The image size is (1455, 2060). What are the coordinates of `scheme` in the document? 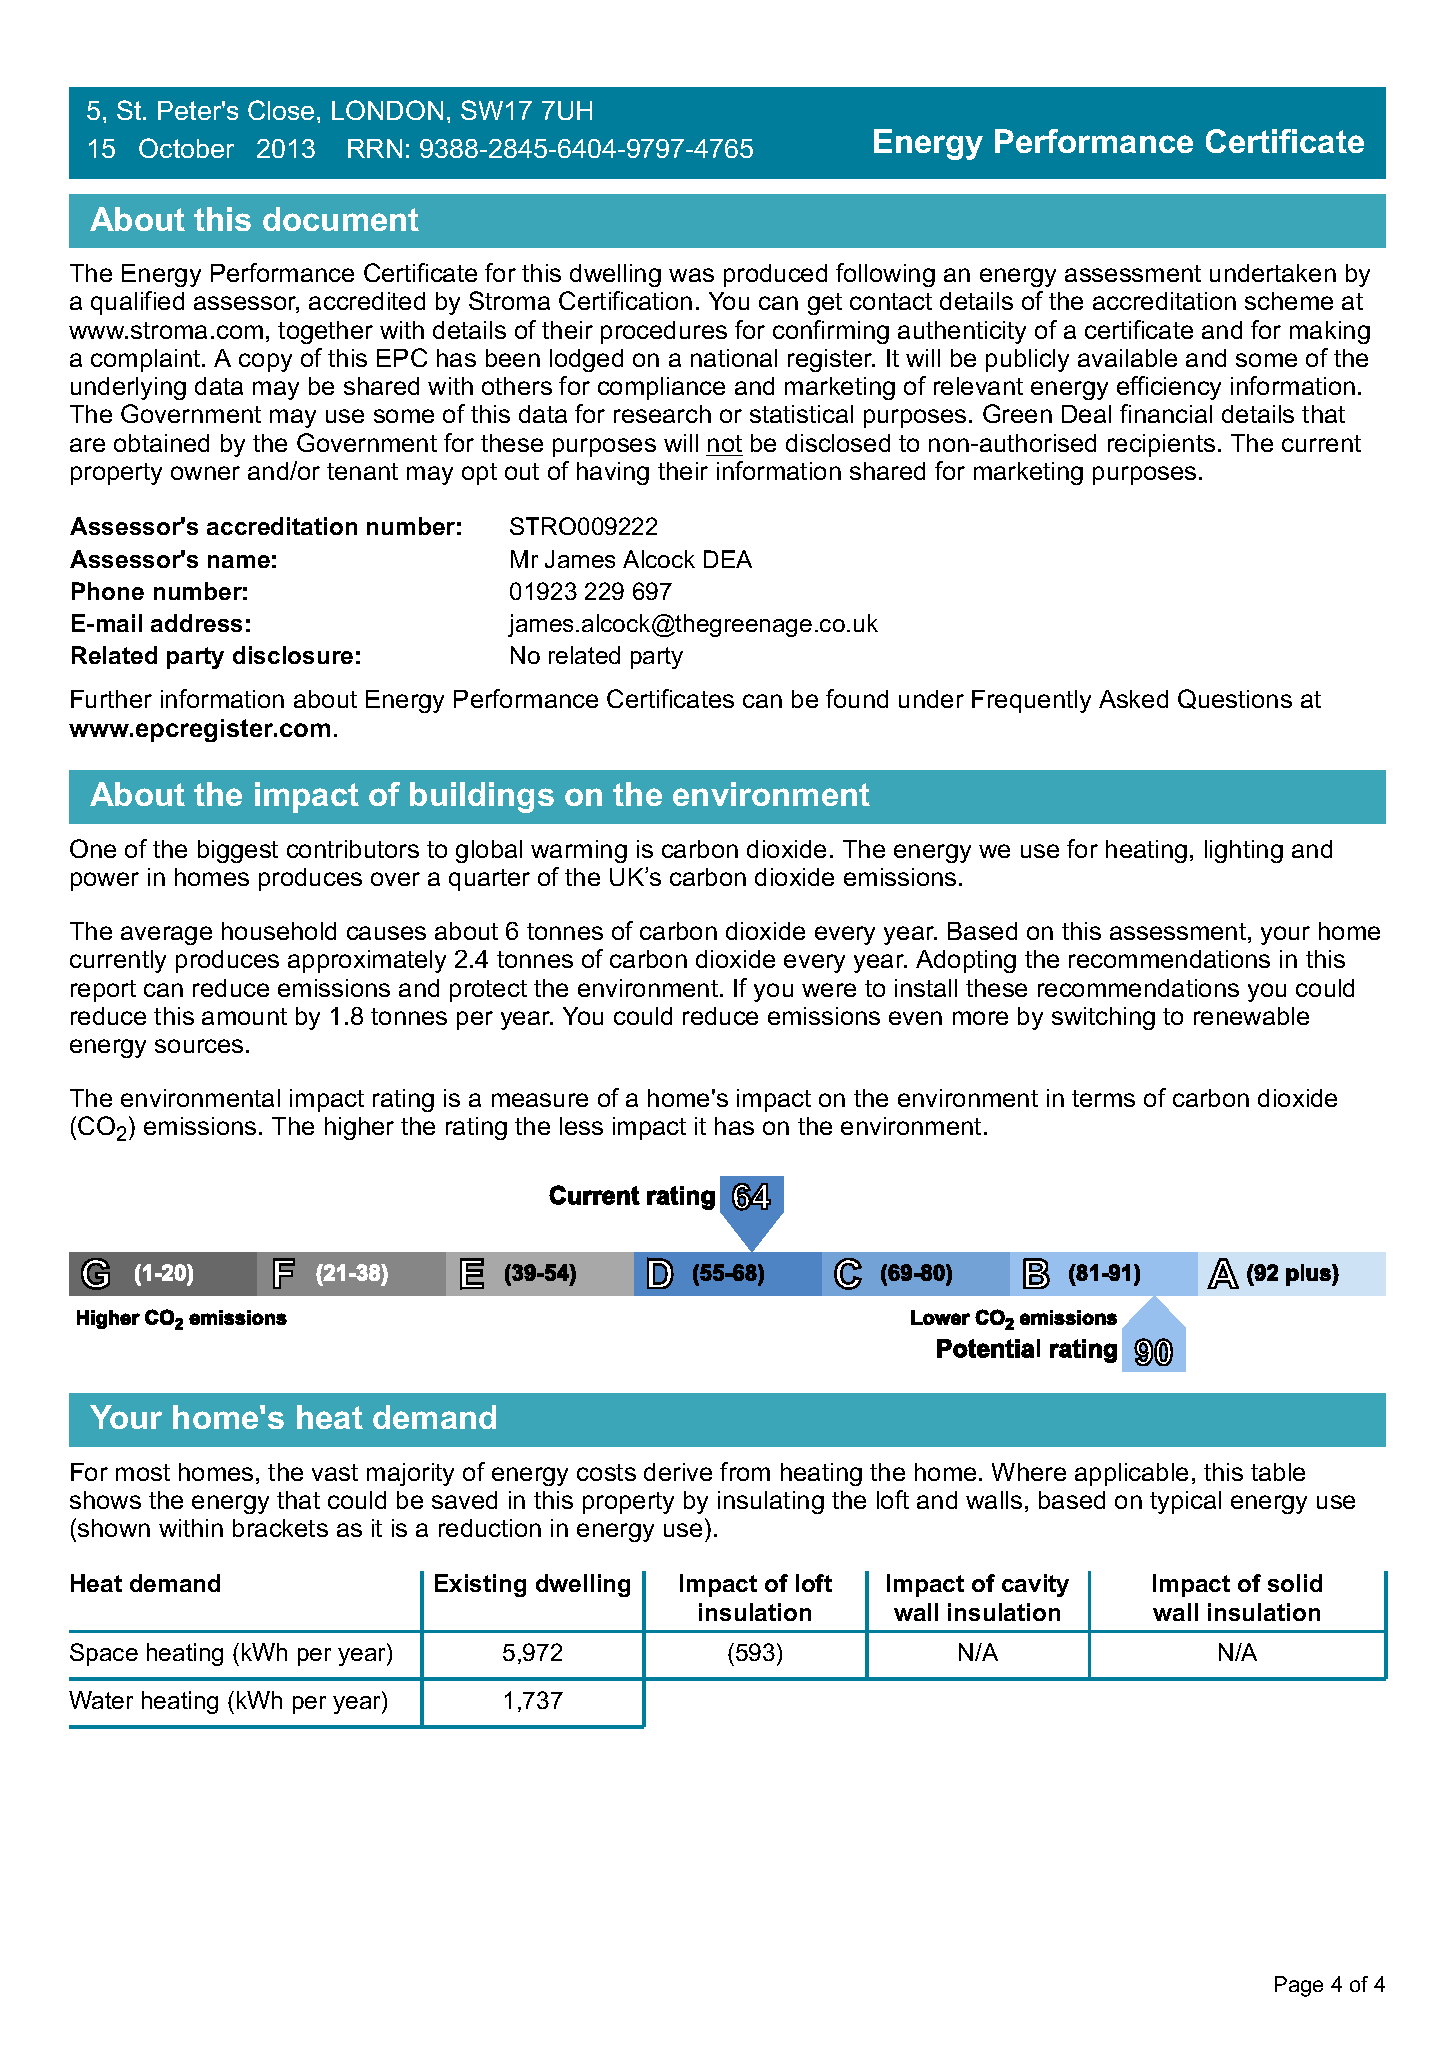 It's located at (1289, 301).
